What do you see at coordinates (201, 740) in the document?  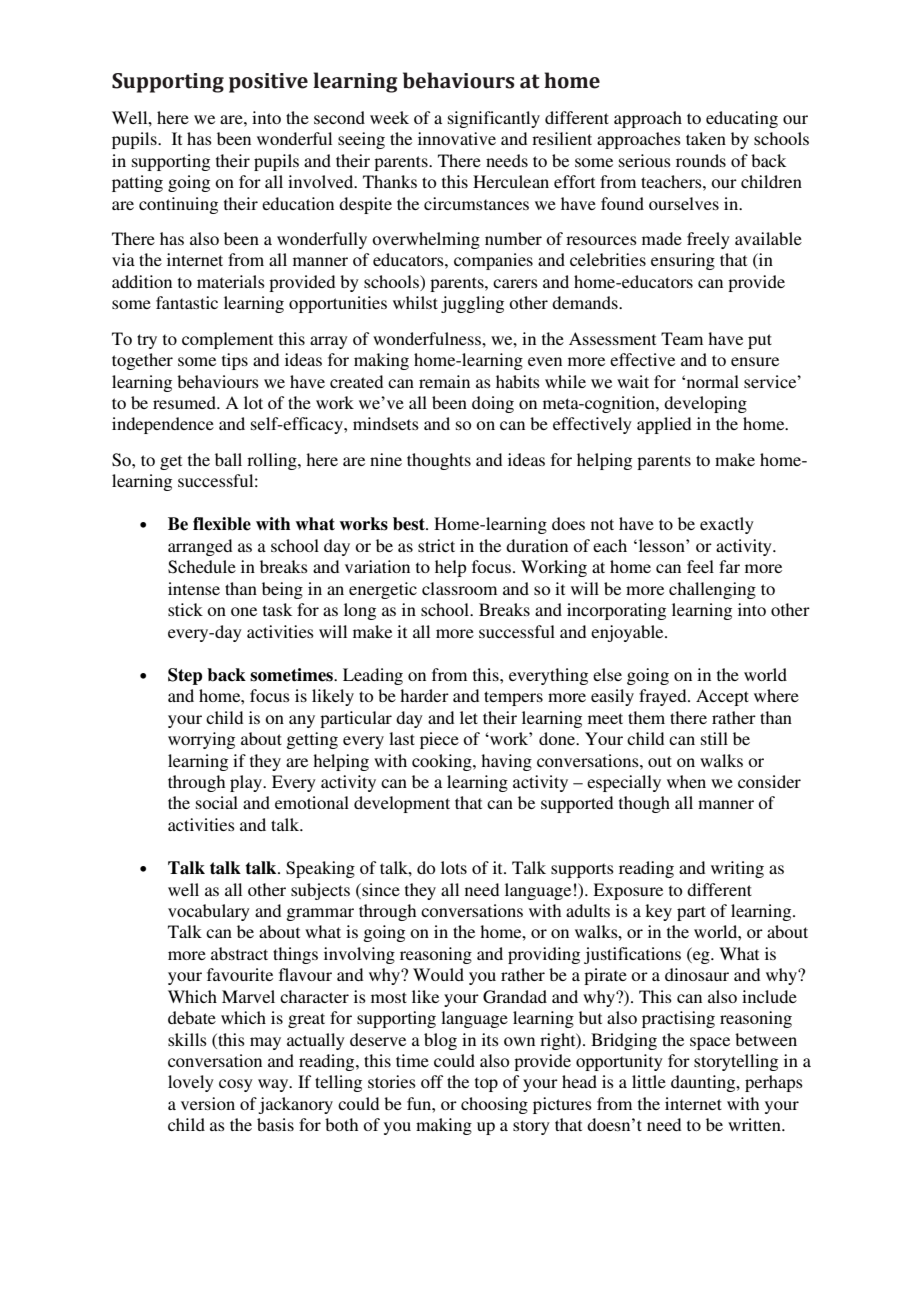 I see `worrying` at bounding box center [201, 740].
